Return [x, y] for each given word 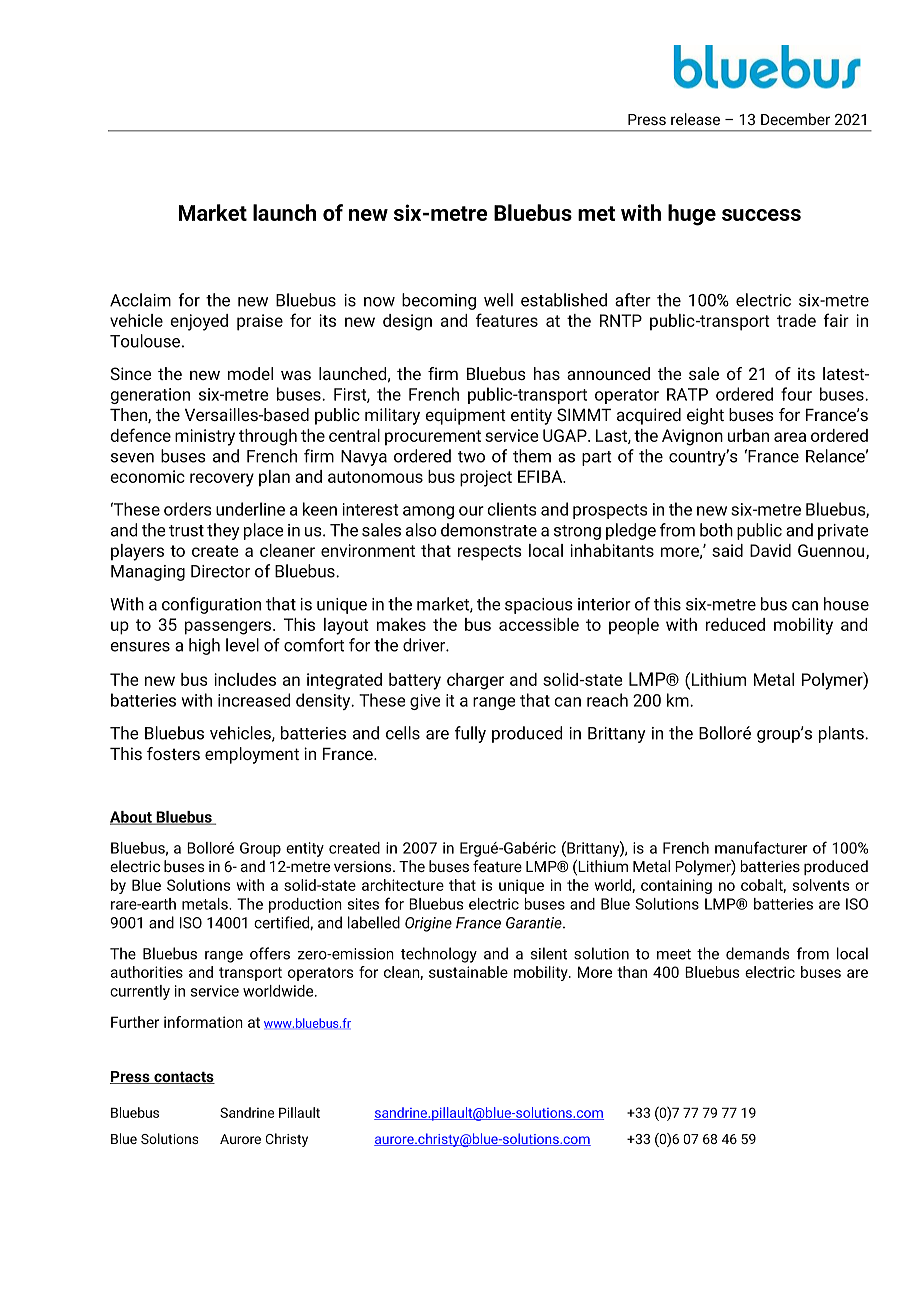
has [547, 373]
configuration [211, 605]
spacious [539, 606]
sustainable [468, 972]
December [795, 119]
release [695, 119]
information [203, 1022]
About [132, 818]
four [796, 394]
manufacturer [761, 847]
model [250, 373]
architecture [403, 885]
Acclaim [140, 300]
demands [757, 953]
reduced [735, 624]
